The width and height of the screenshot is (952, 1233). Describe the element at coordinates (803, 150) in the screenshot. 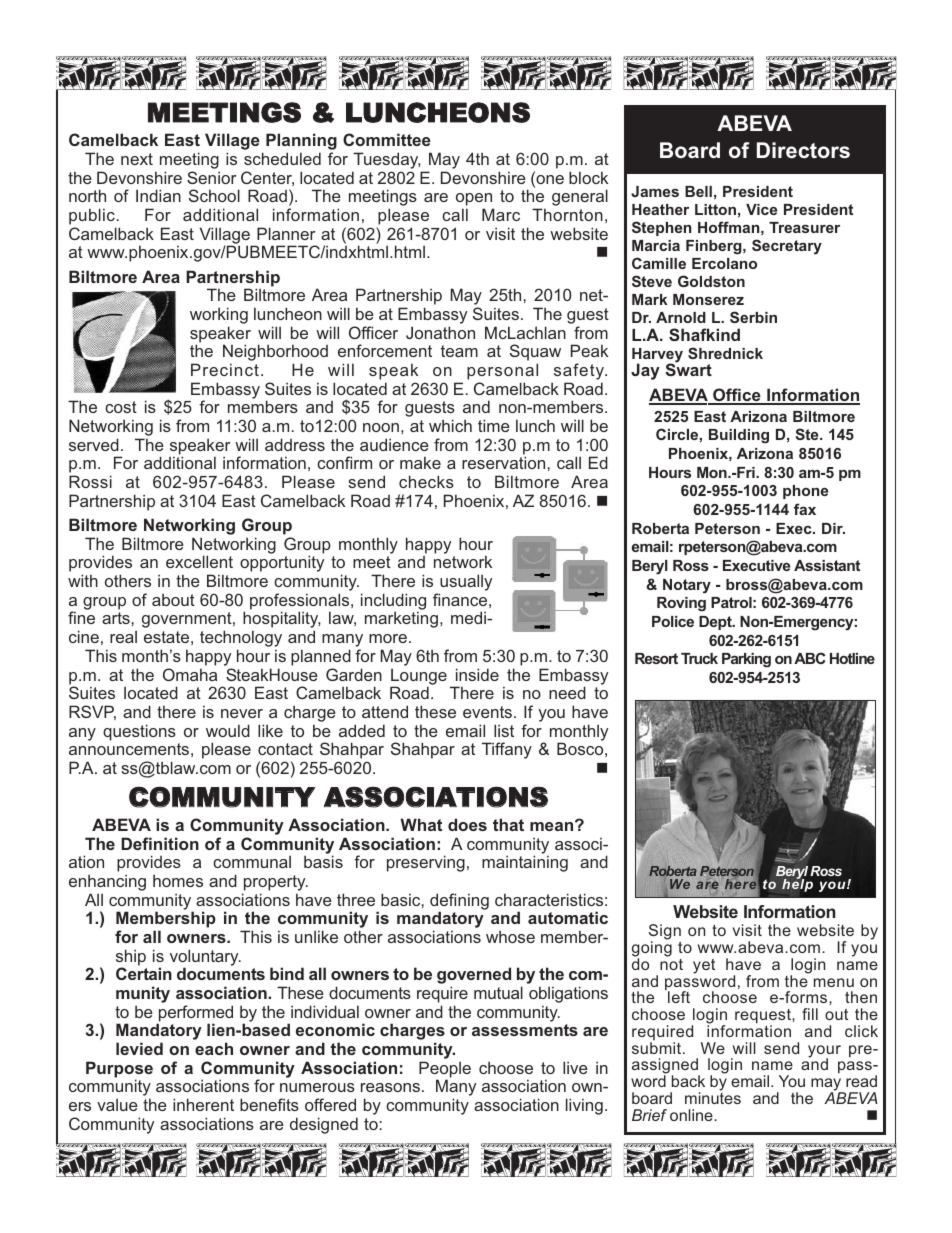

I see `Directors` at that location.
